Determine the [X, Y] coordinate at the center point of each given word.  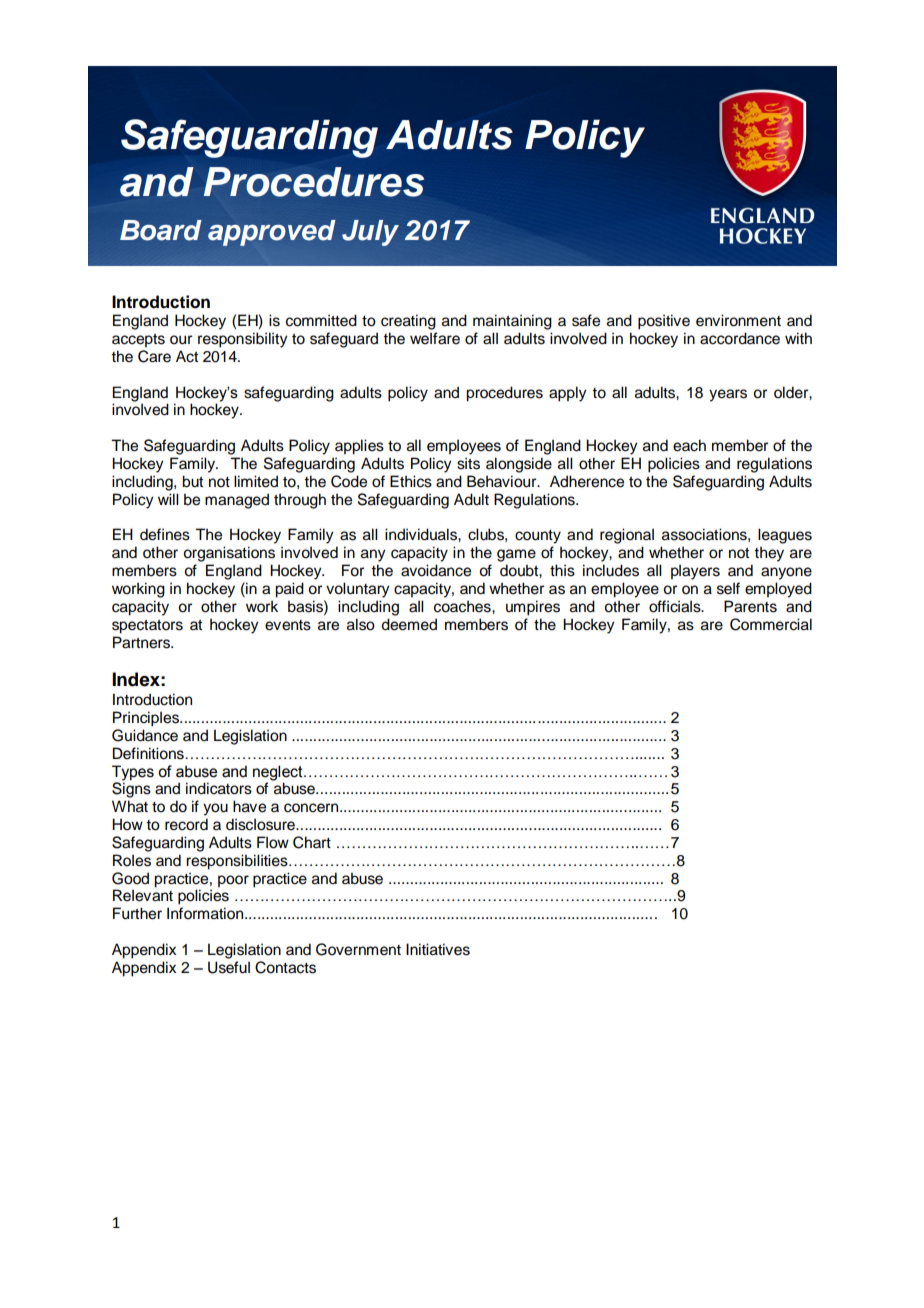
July [370, 233]
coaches [463, 606]
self [728, 588]
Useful [229, 967]
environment [738, 320]
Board [161, 230]
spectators [147, 627]
